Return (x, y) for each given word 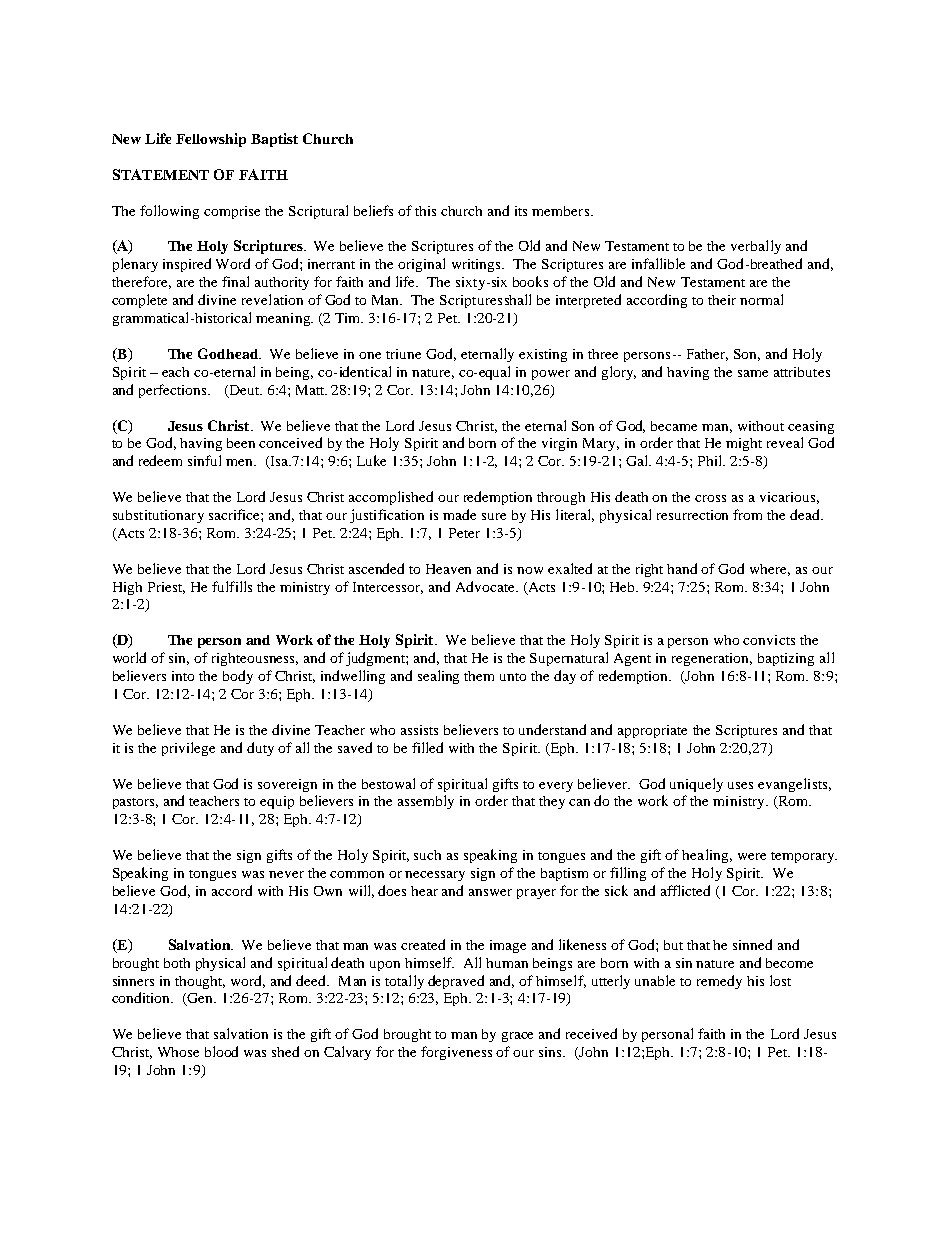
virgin (559, 444)
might (744, 444)
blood (221, 1051)
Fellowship (211, 140)
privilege (188, 749)
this (425, 211)
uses (740, 785)
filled (427, 747)
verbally (756, 247)
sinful (204, 460)
